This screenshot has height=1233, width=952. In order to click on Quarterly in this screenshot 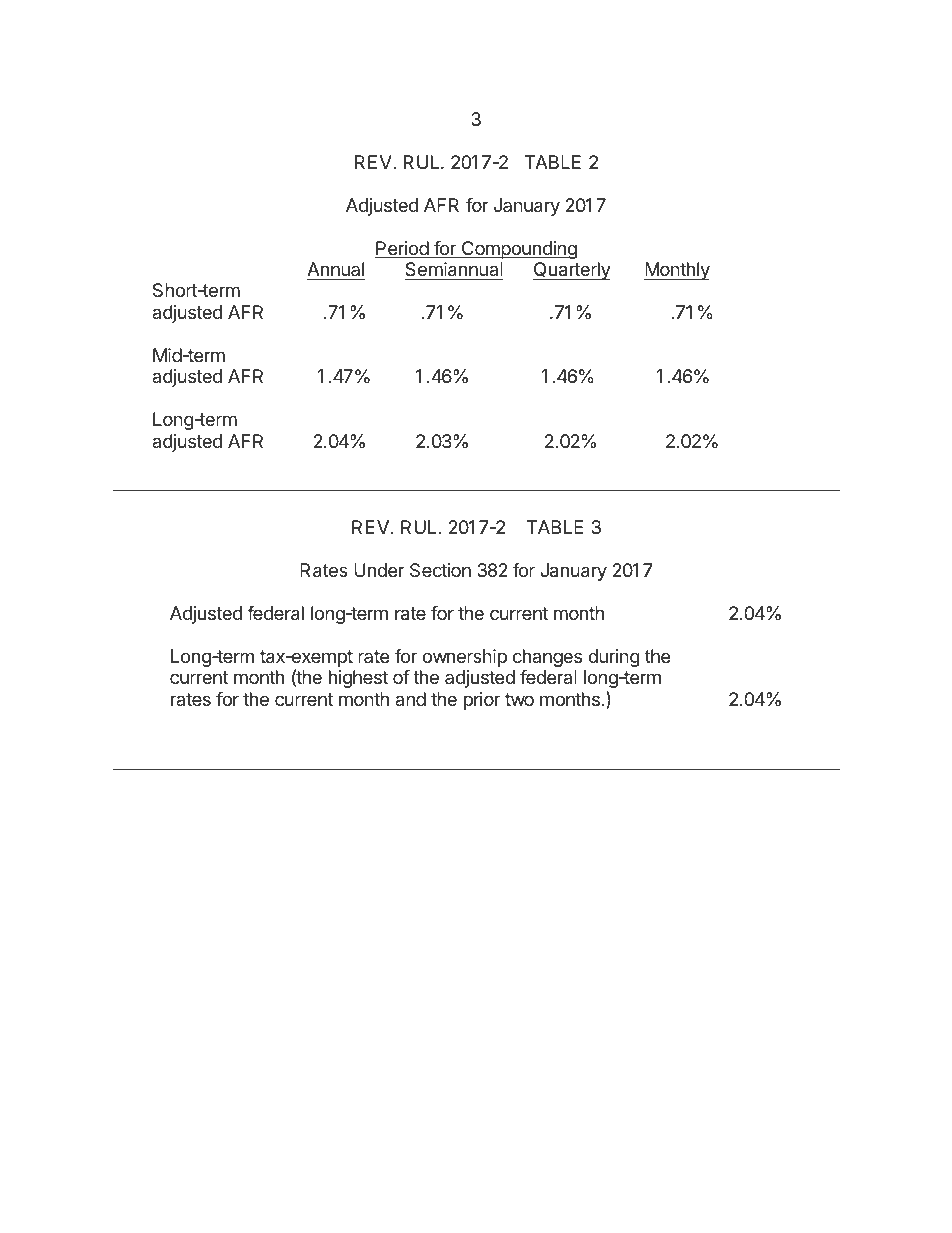, I will do `click(572, 271)`.
